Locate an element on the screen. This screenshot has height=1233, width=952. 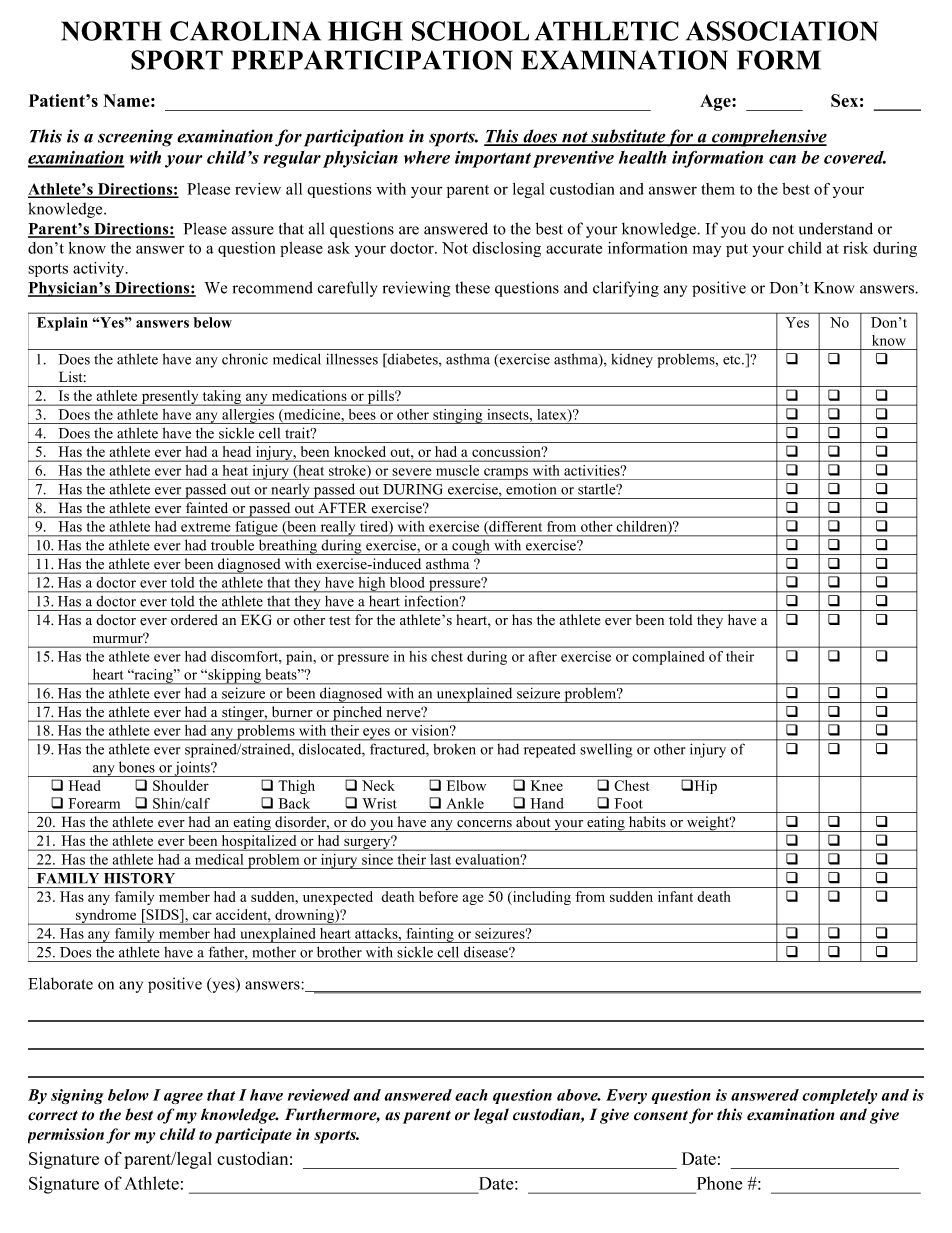
can is located at coordinates (782, 159).
